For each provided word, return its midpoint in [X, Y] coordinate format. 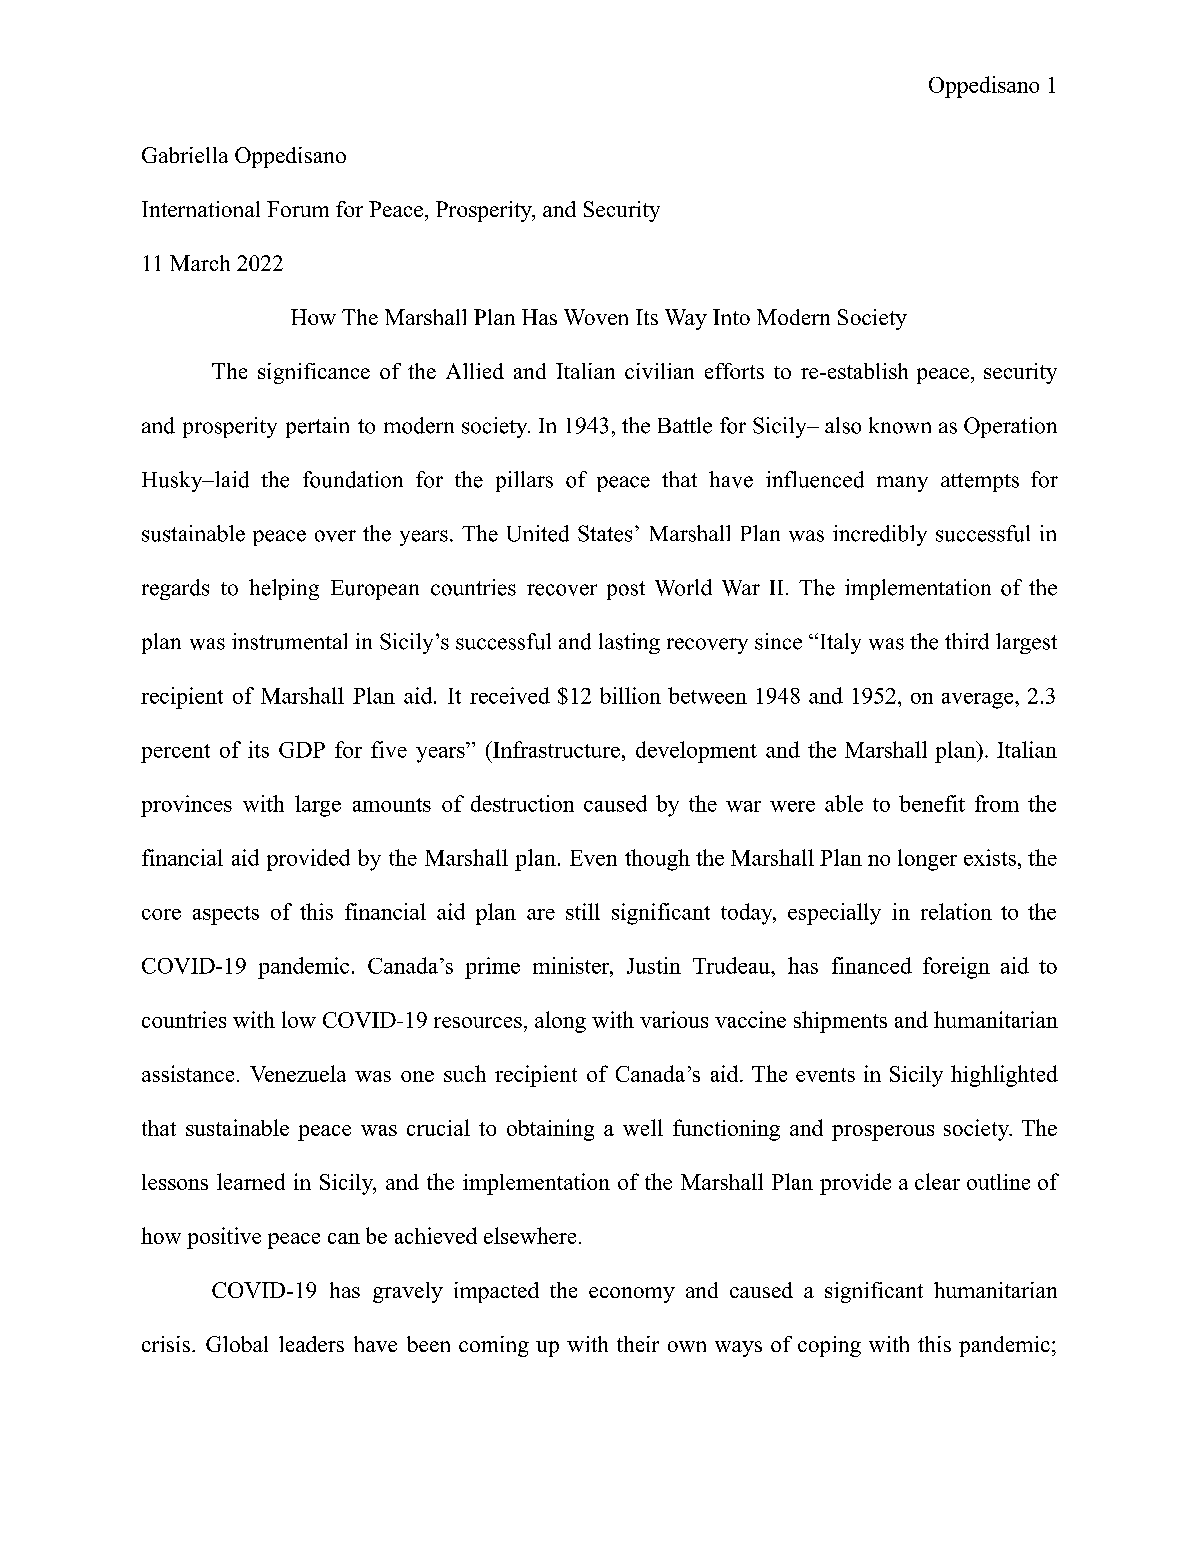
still [583, 911]
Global [237, 1344]
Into [731, 317]
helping [284, 589]
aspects [226, 915]
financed [872, 965]
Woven [596, 317]
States [605, 533]
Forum [298, 209]
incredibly [880, 535]
